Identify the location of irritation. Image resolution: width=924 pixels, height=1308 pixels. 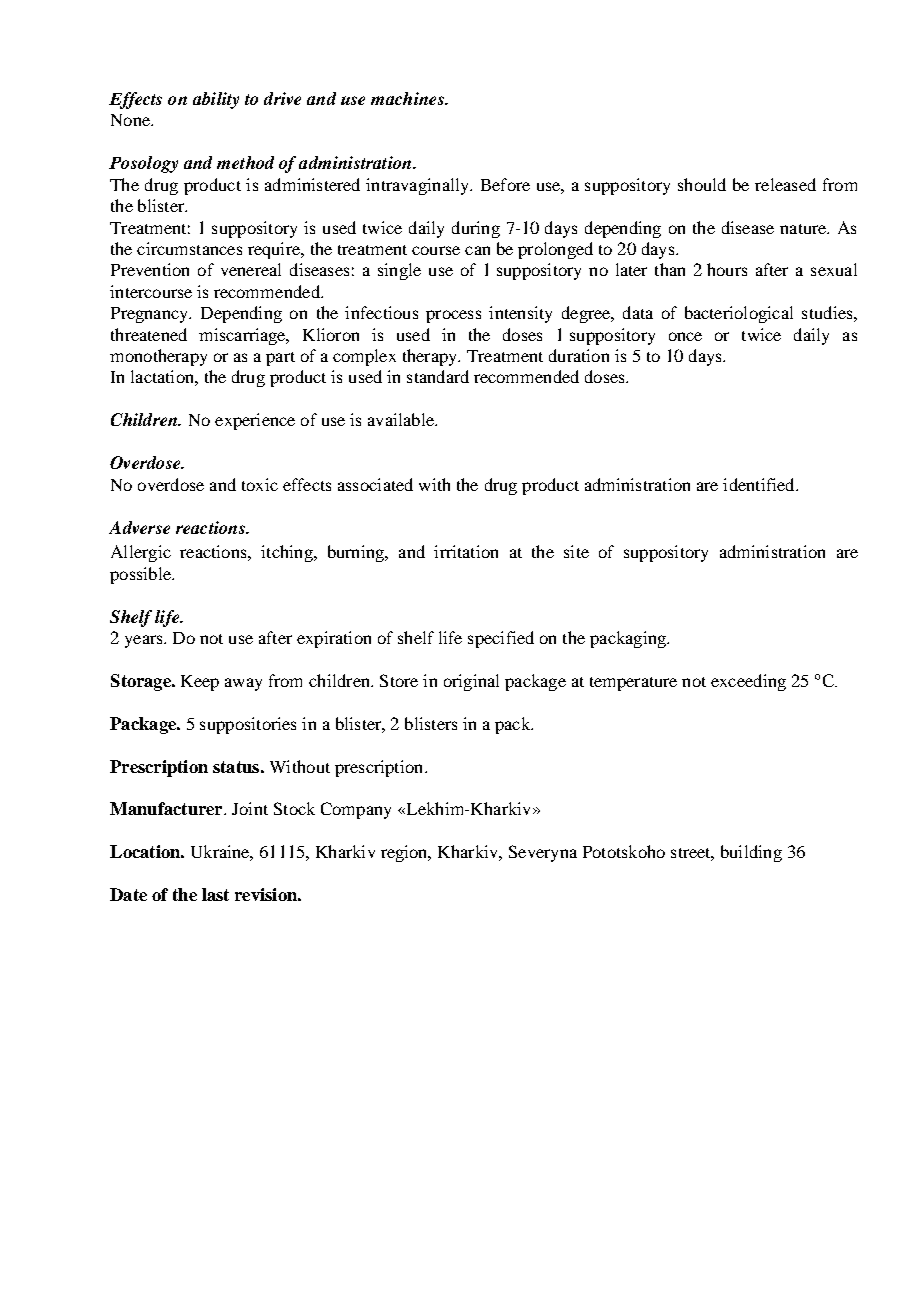
(466, 551).
